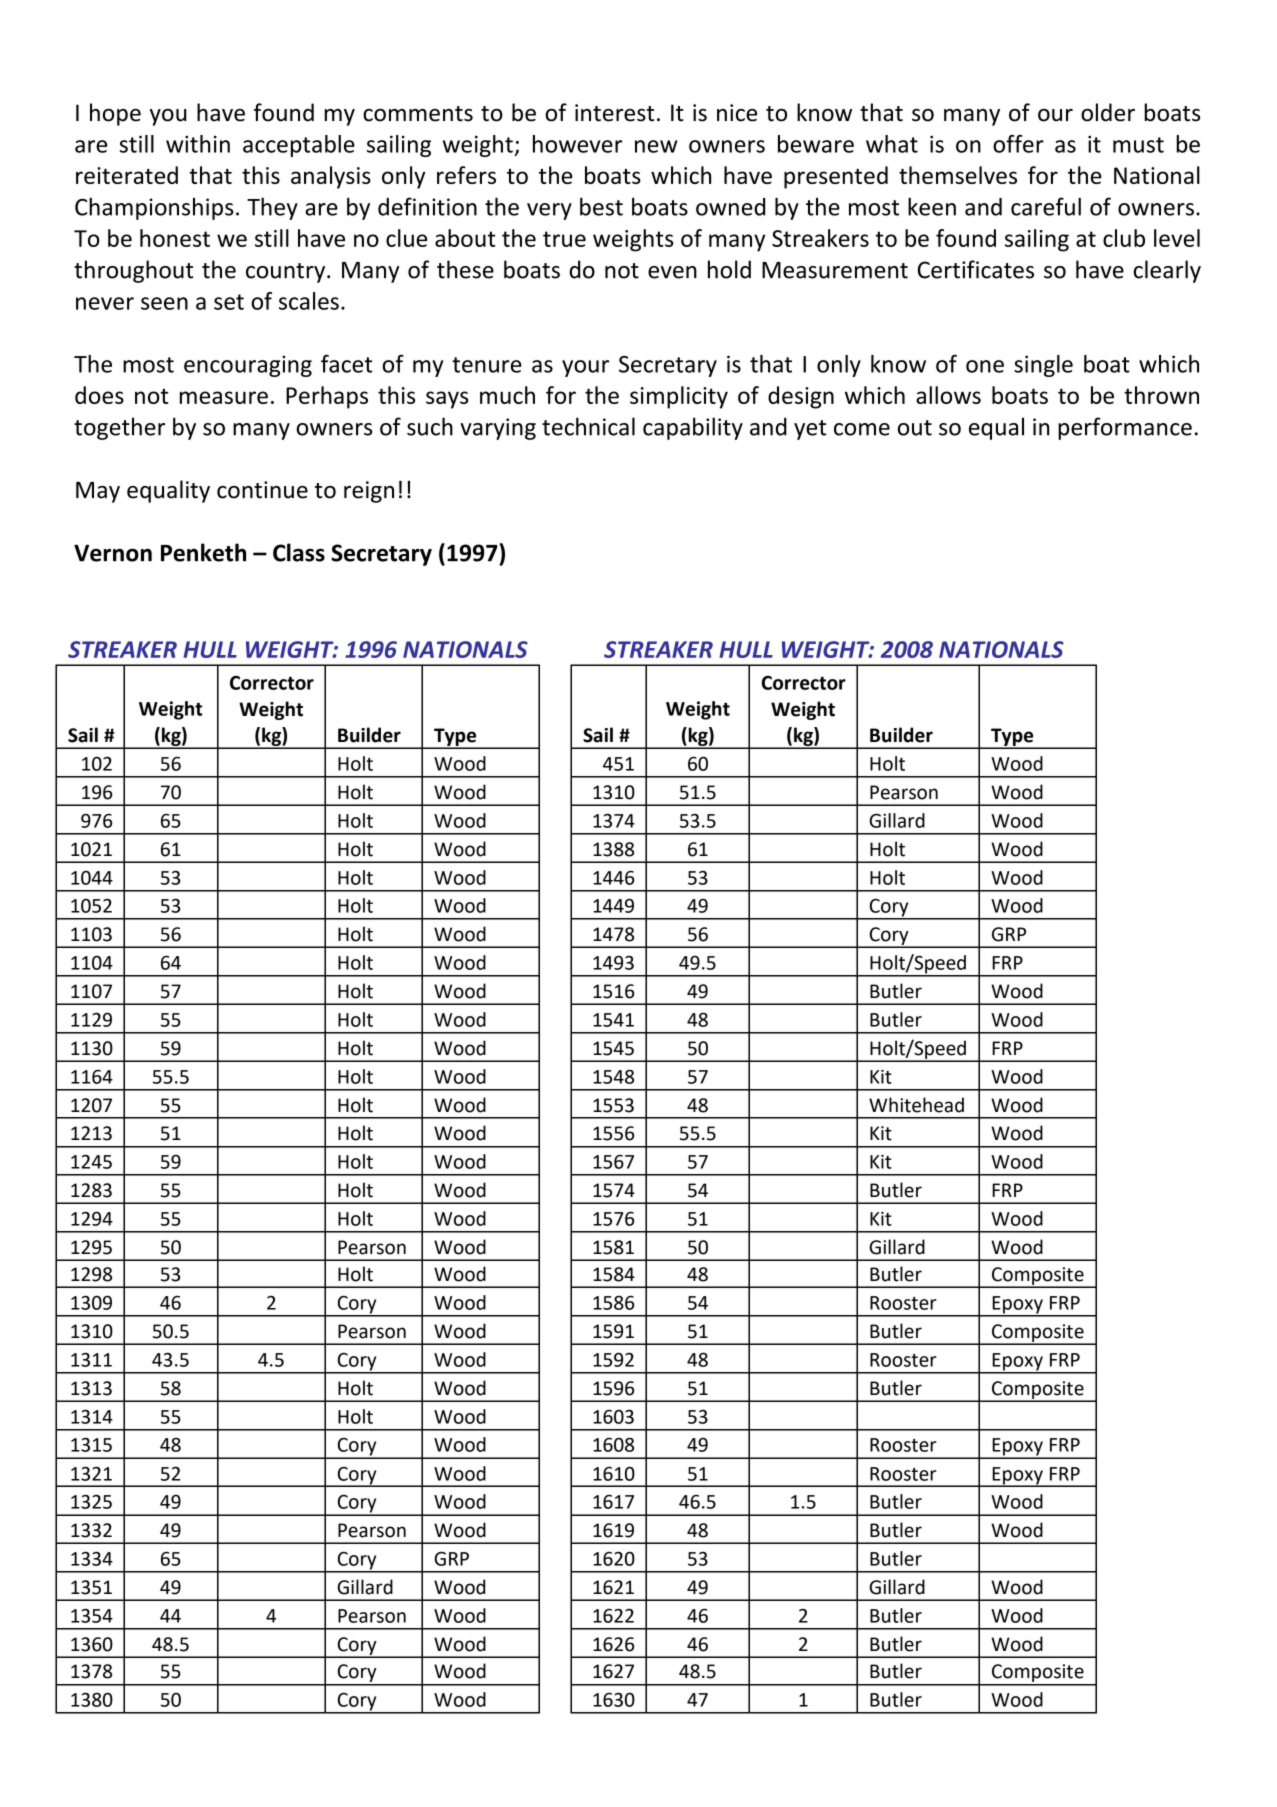 This screenshot has height=1807, width=1277. What do you see at coordinates (916, 1105) in the screenshot?
I see `Whitehead` at bounding box center [916, 1105].
